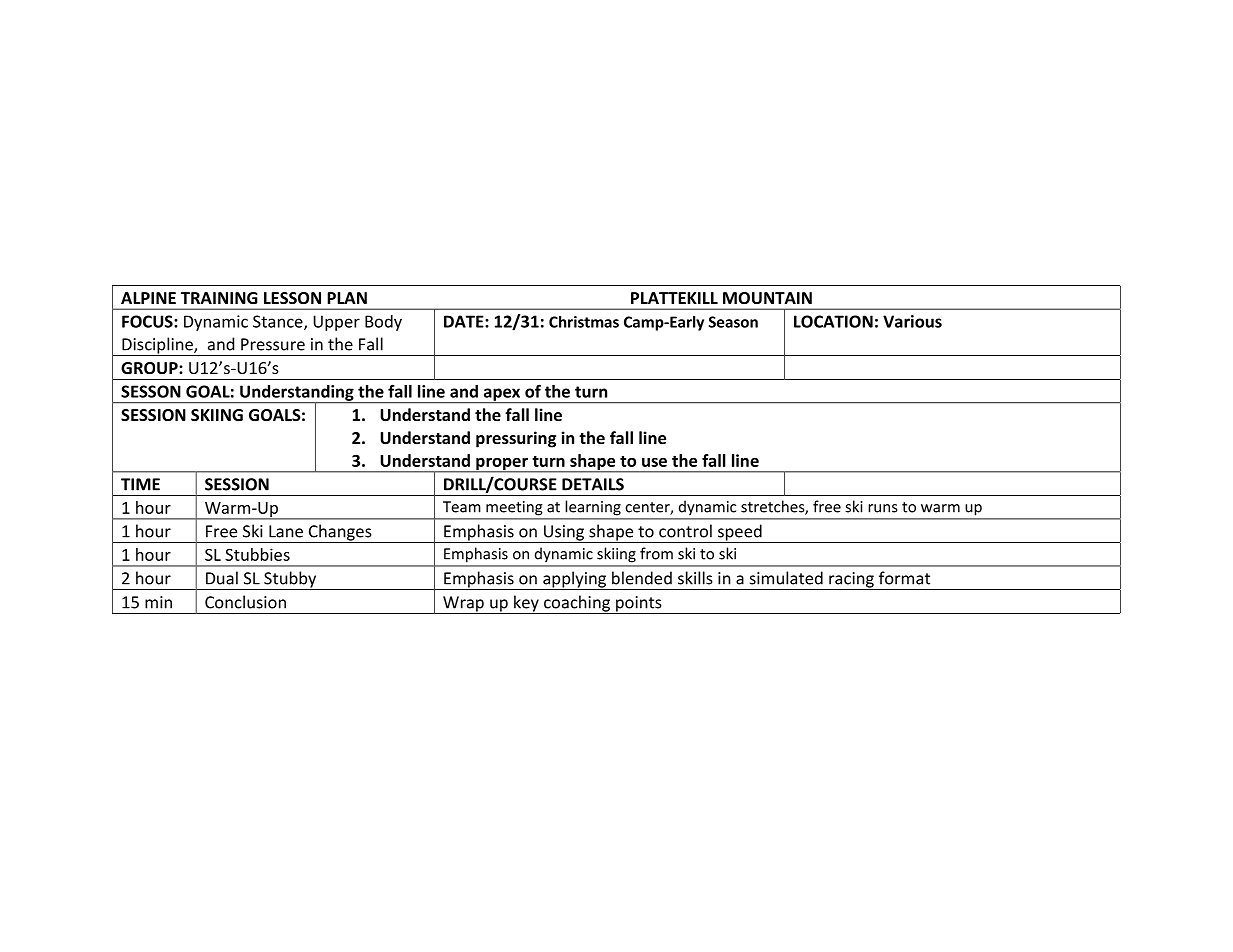 The width and height of the screenshot is (1233, 952). I want to click on meeting, so click(514, 508).
